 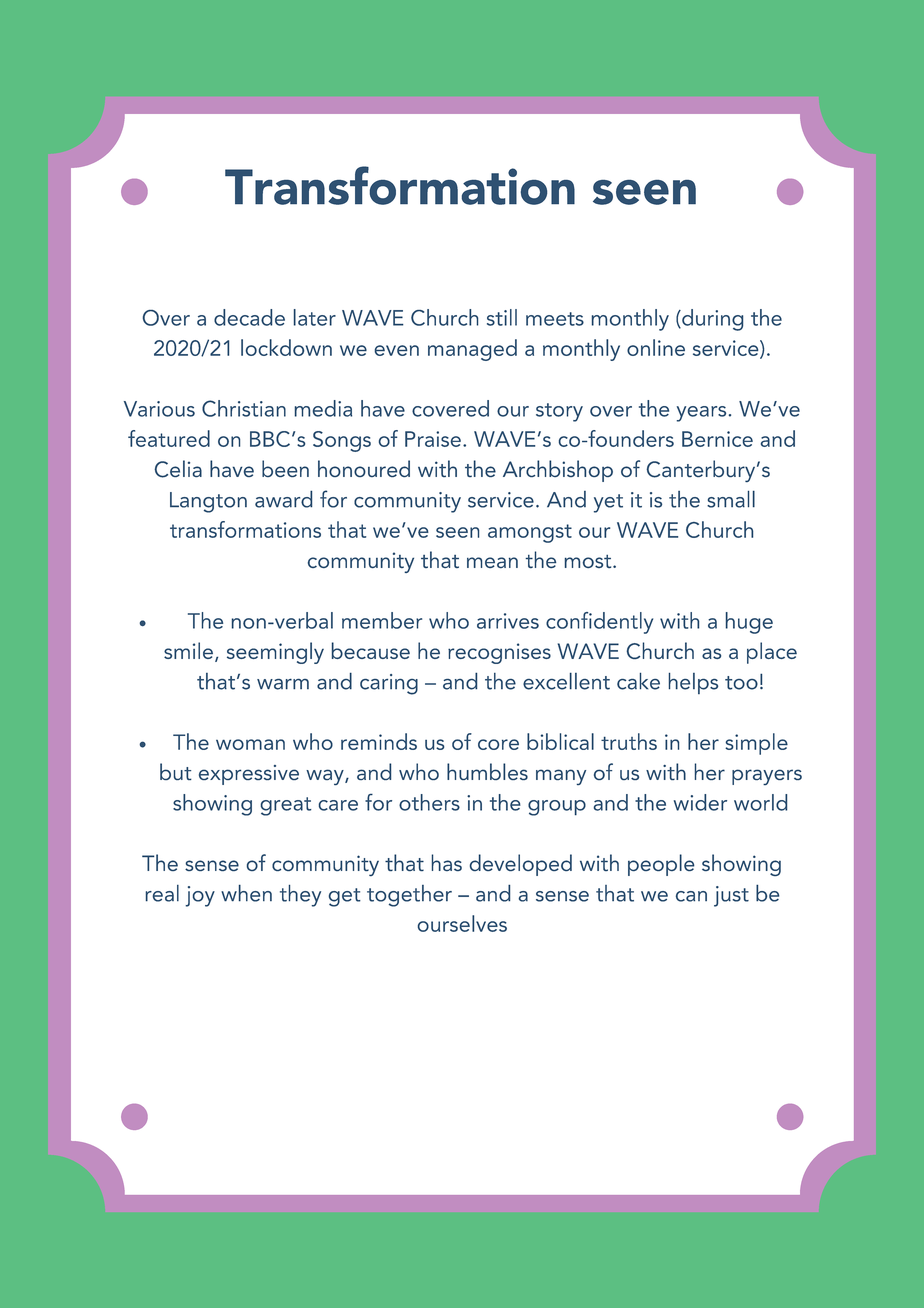 What do you see at coordinates (508, 621) in the screenshot?
I see `arrives` at bounding box center [508, 621].
